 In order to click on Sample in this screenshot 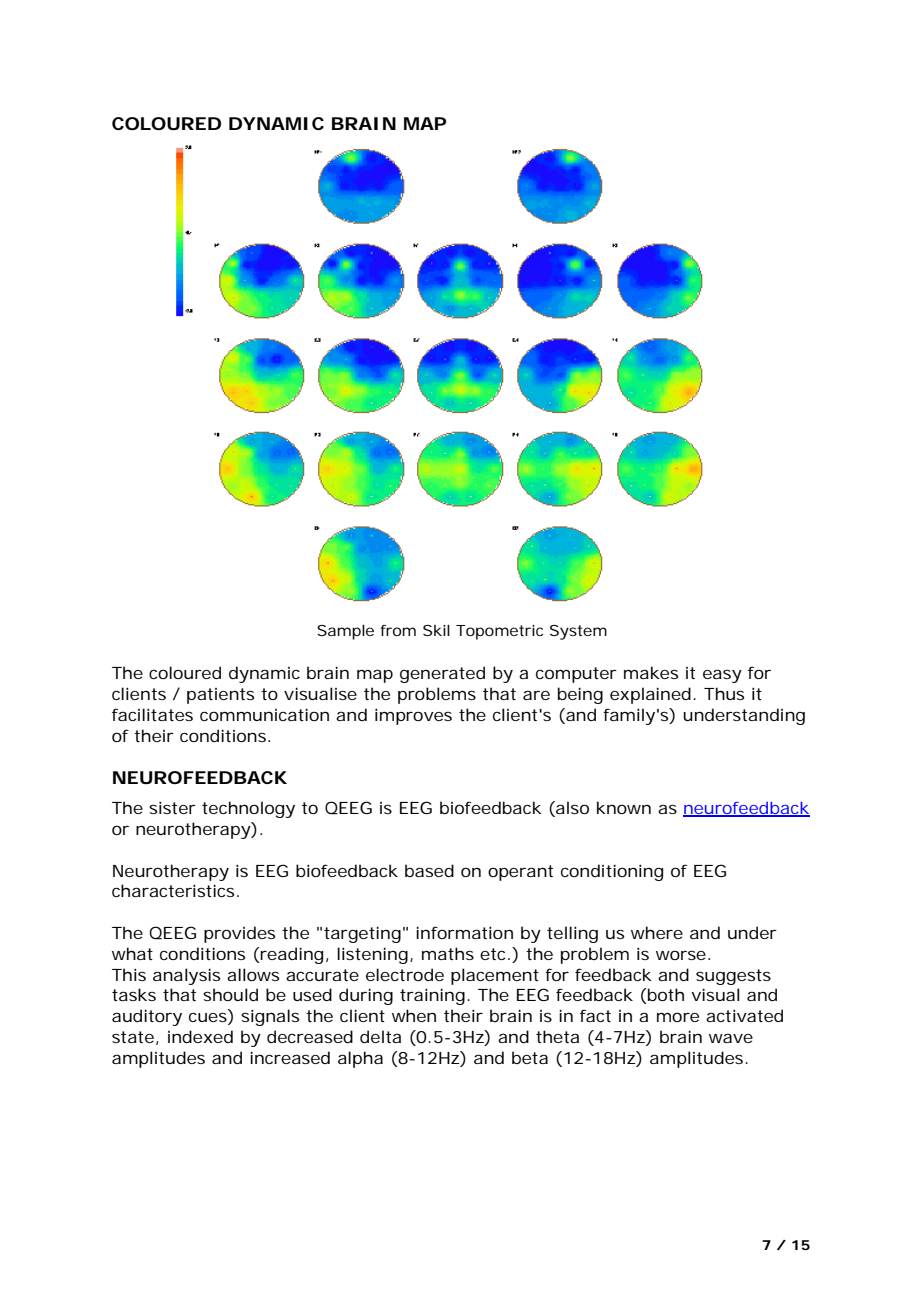, I will do `click(345, 632)`.
